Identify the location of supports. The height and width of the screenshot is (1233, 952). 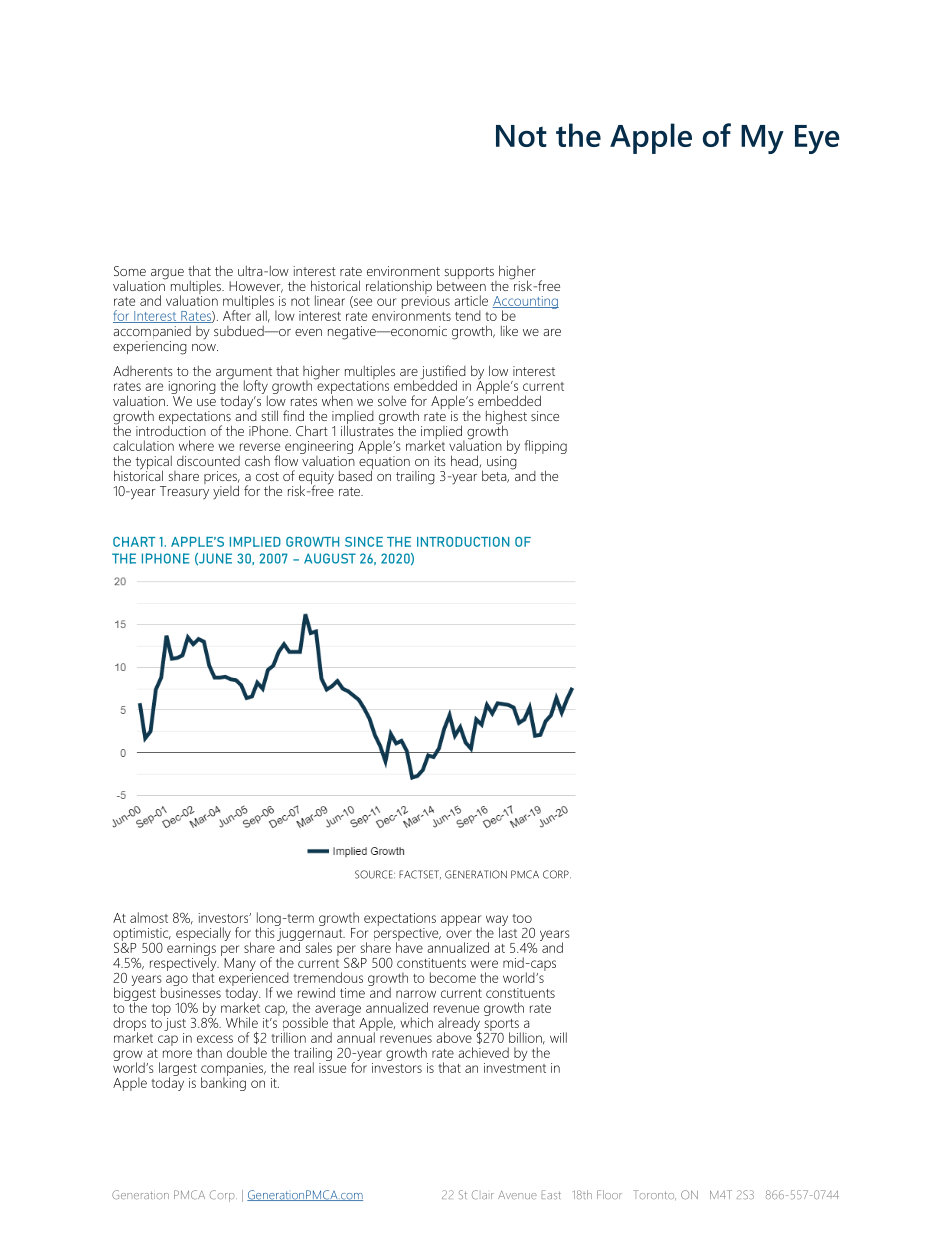
(470, 274).
